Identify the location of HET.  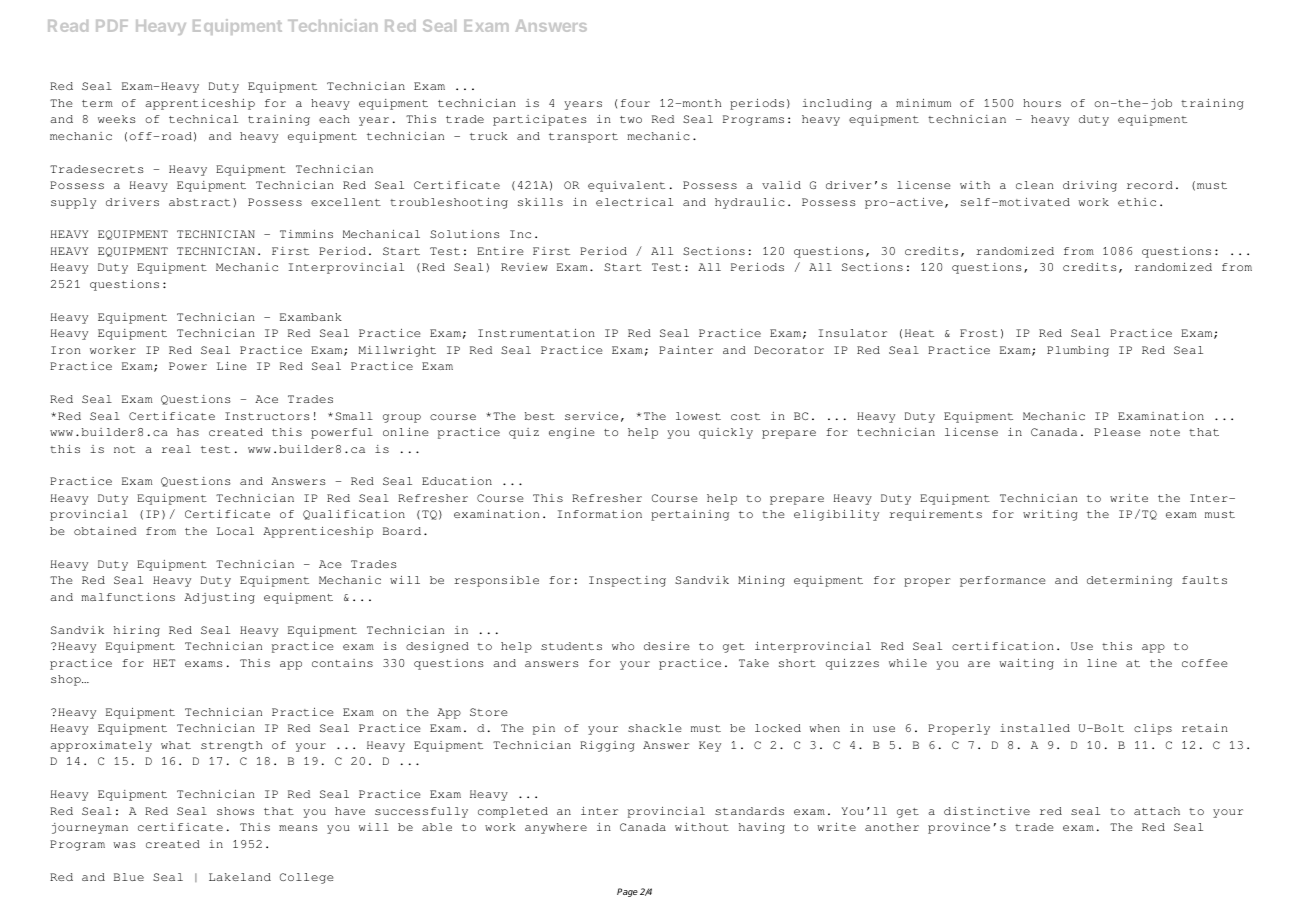
(164, 663).
